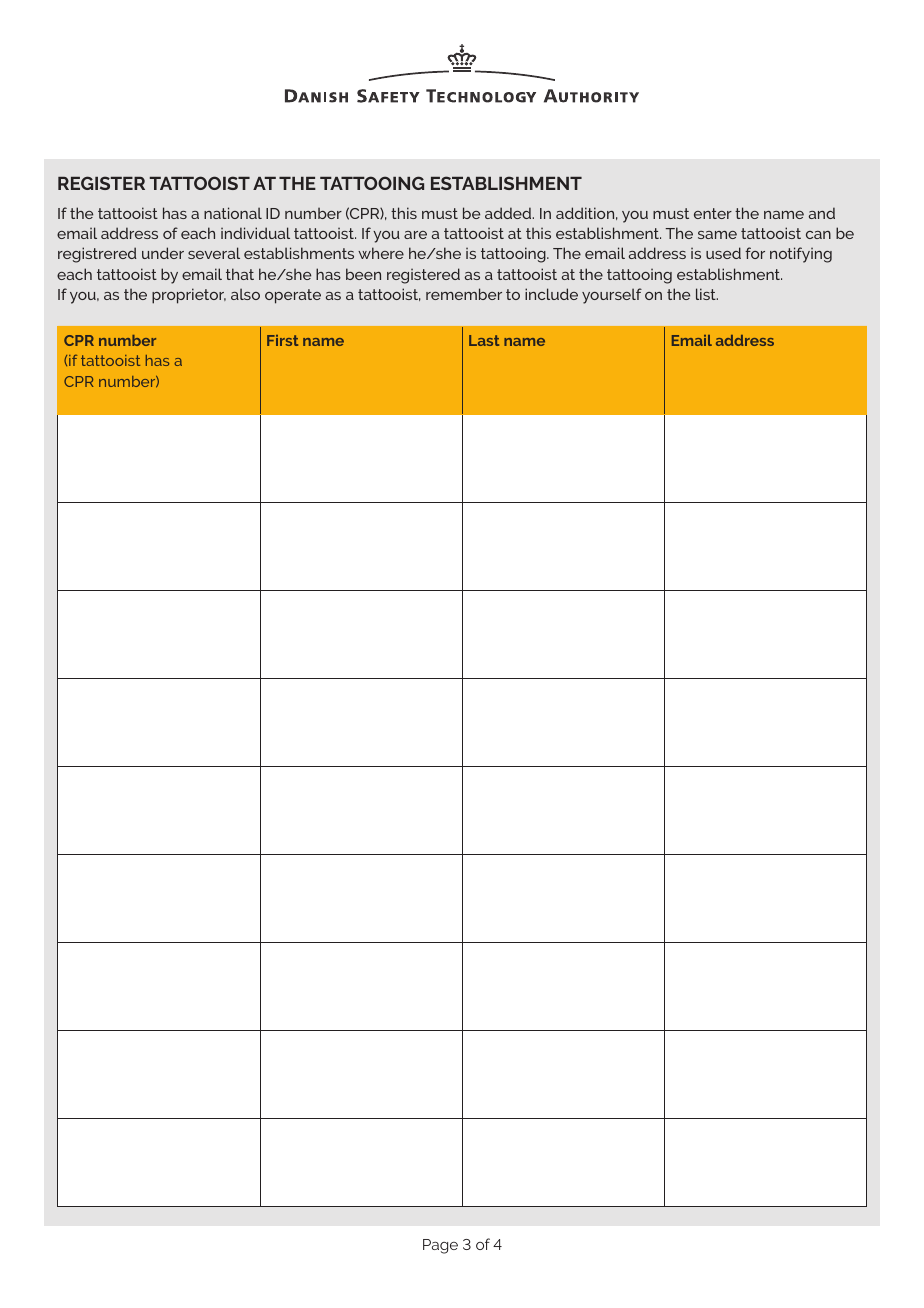 The image size is (924, 1308). I want to click on First, so click(282, 340).
